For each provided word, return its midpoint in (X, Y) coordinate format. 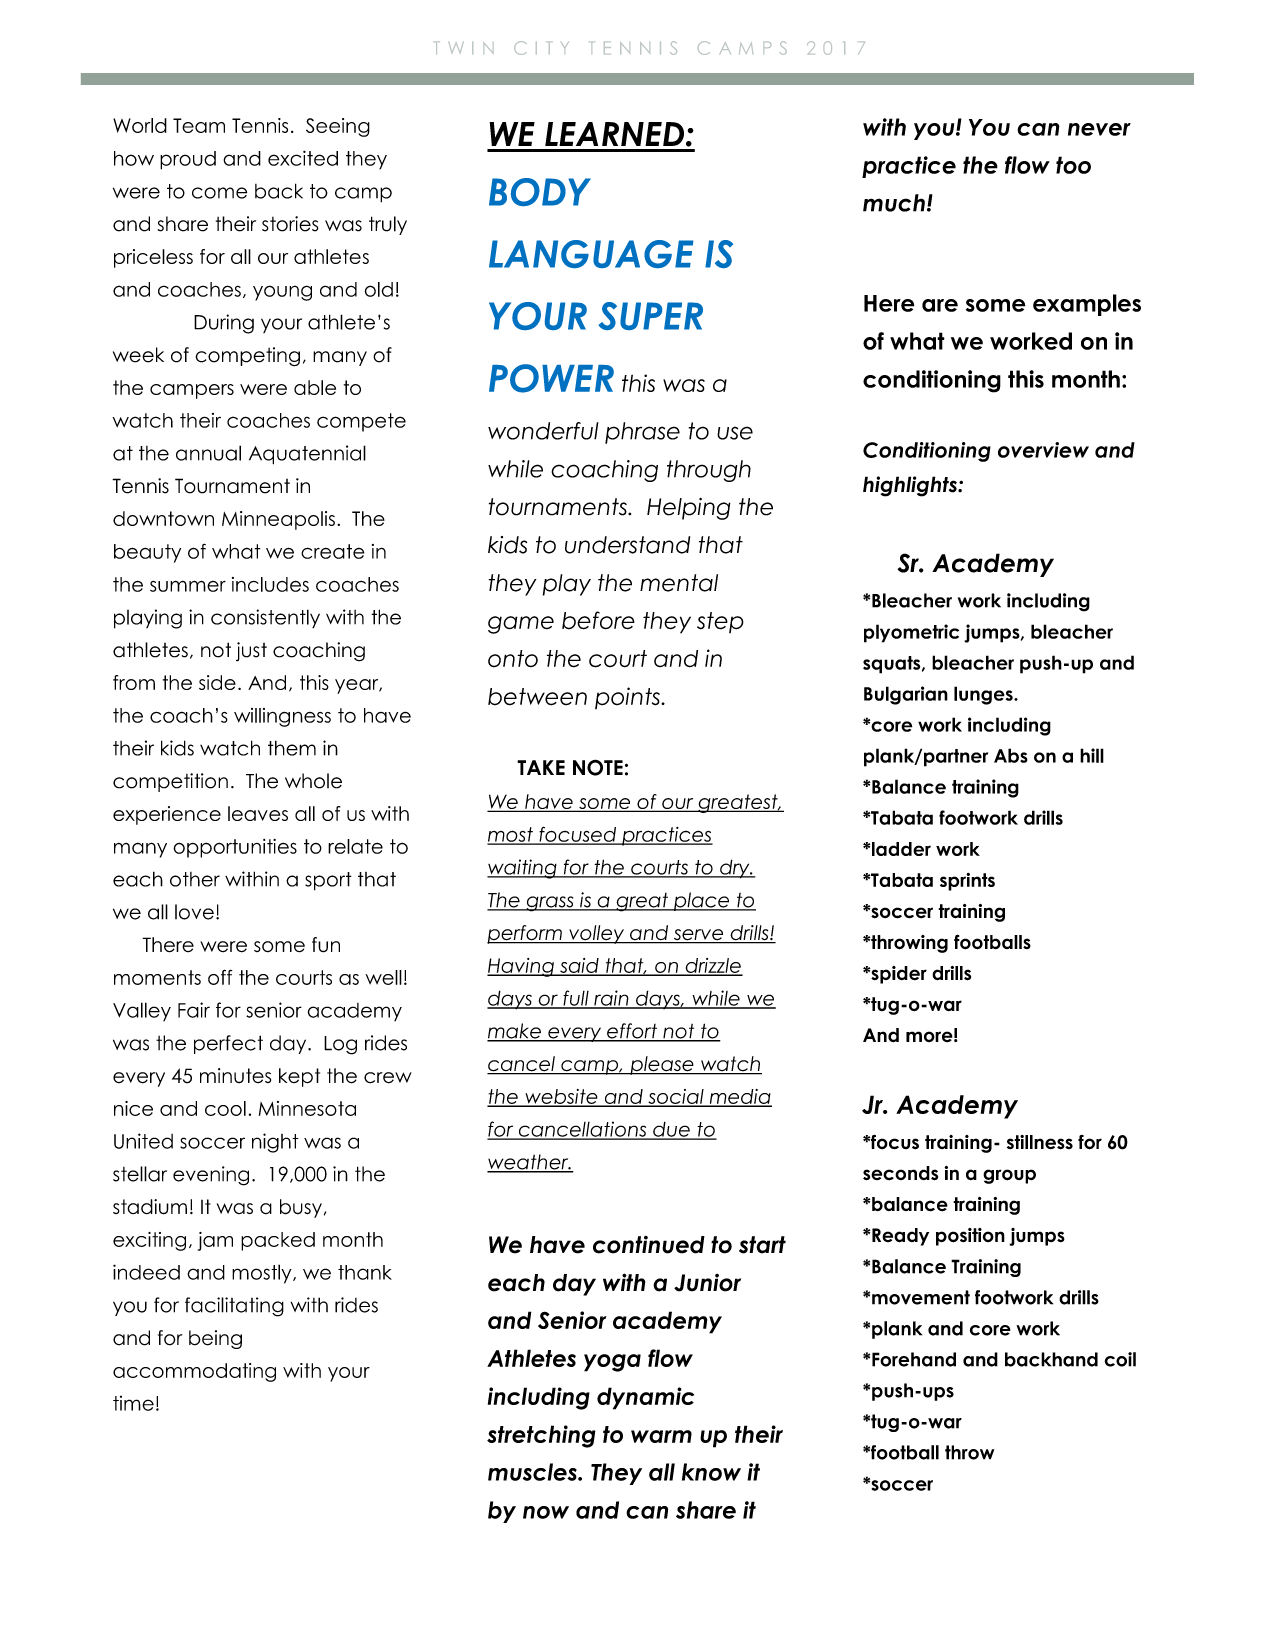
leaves (258, 813)
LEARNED (614, 134)
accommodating (194, 1372)
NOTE (598, 767)
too (1073, 165)
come (219, 193)
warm (661, 1436)
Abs (1011, 755)
